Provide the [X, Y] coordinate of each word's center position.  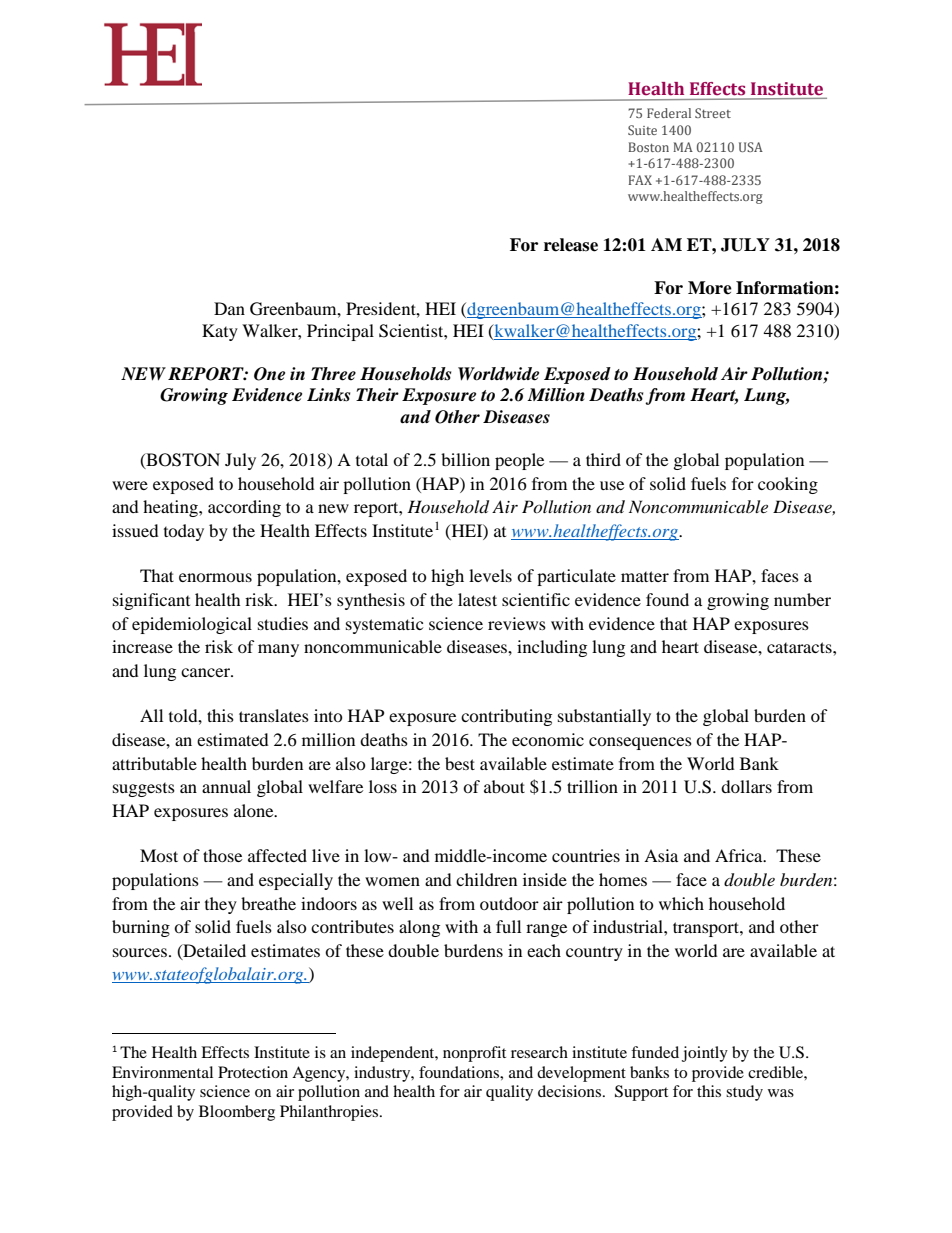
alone [255, 810]
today [184, 532]
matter [645, 576]
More [710, 288]
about [504, 786]
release [571, 245]
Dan [229, 308]
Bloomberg [237, 1113]
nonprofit [474, 1054]
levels [490, 575]
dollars [746, 786]
